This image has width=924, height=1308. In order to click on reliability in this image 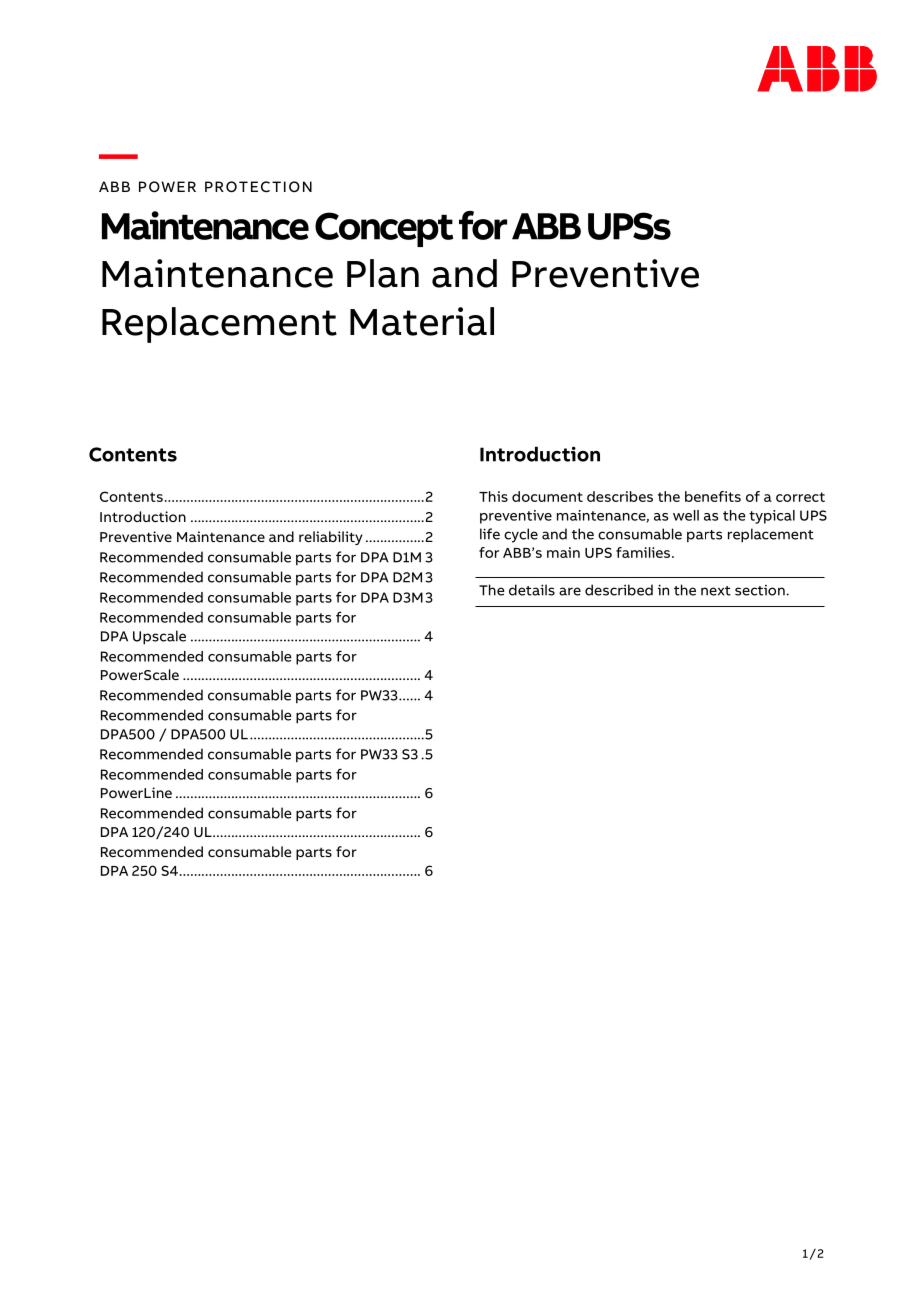, I will do `click(331, 538)`.
